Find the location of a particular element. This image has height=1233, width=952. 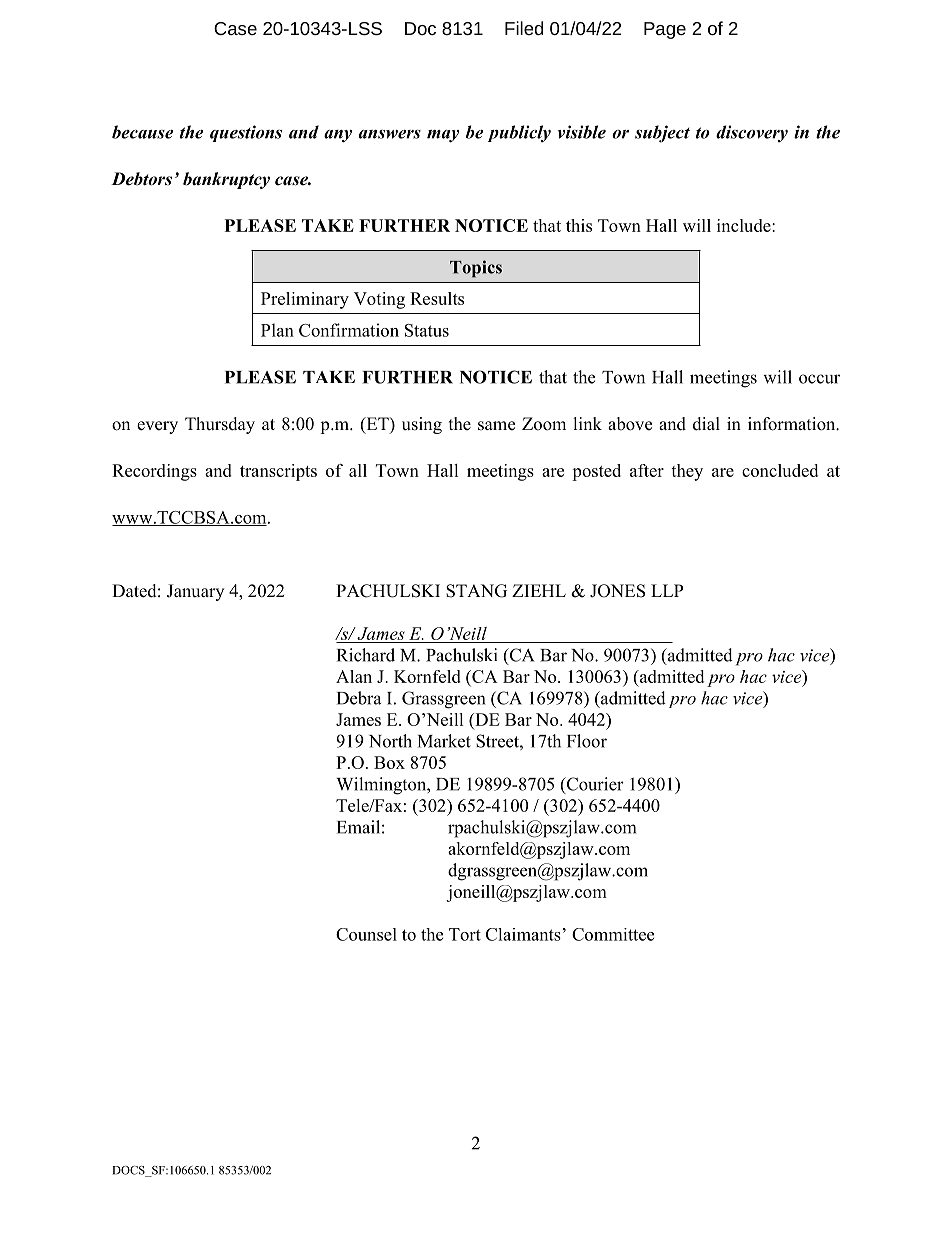

Page is located at coordinates (665, 30).
